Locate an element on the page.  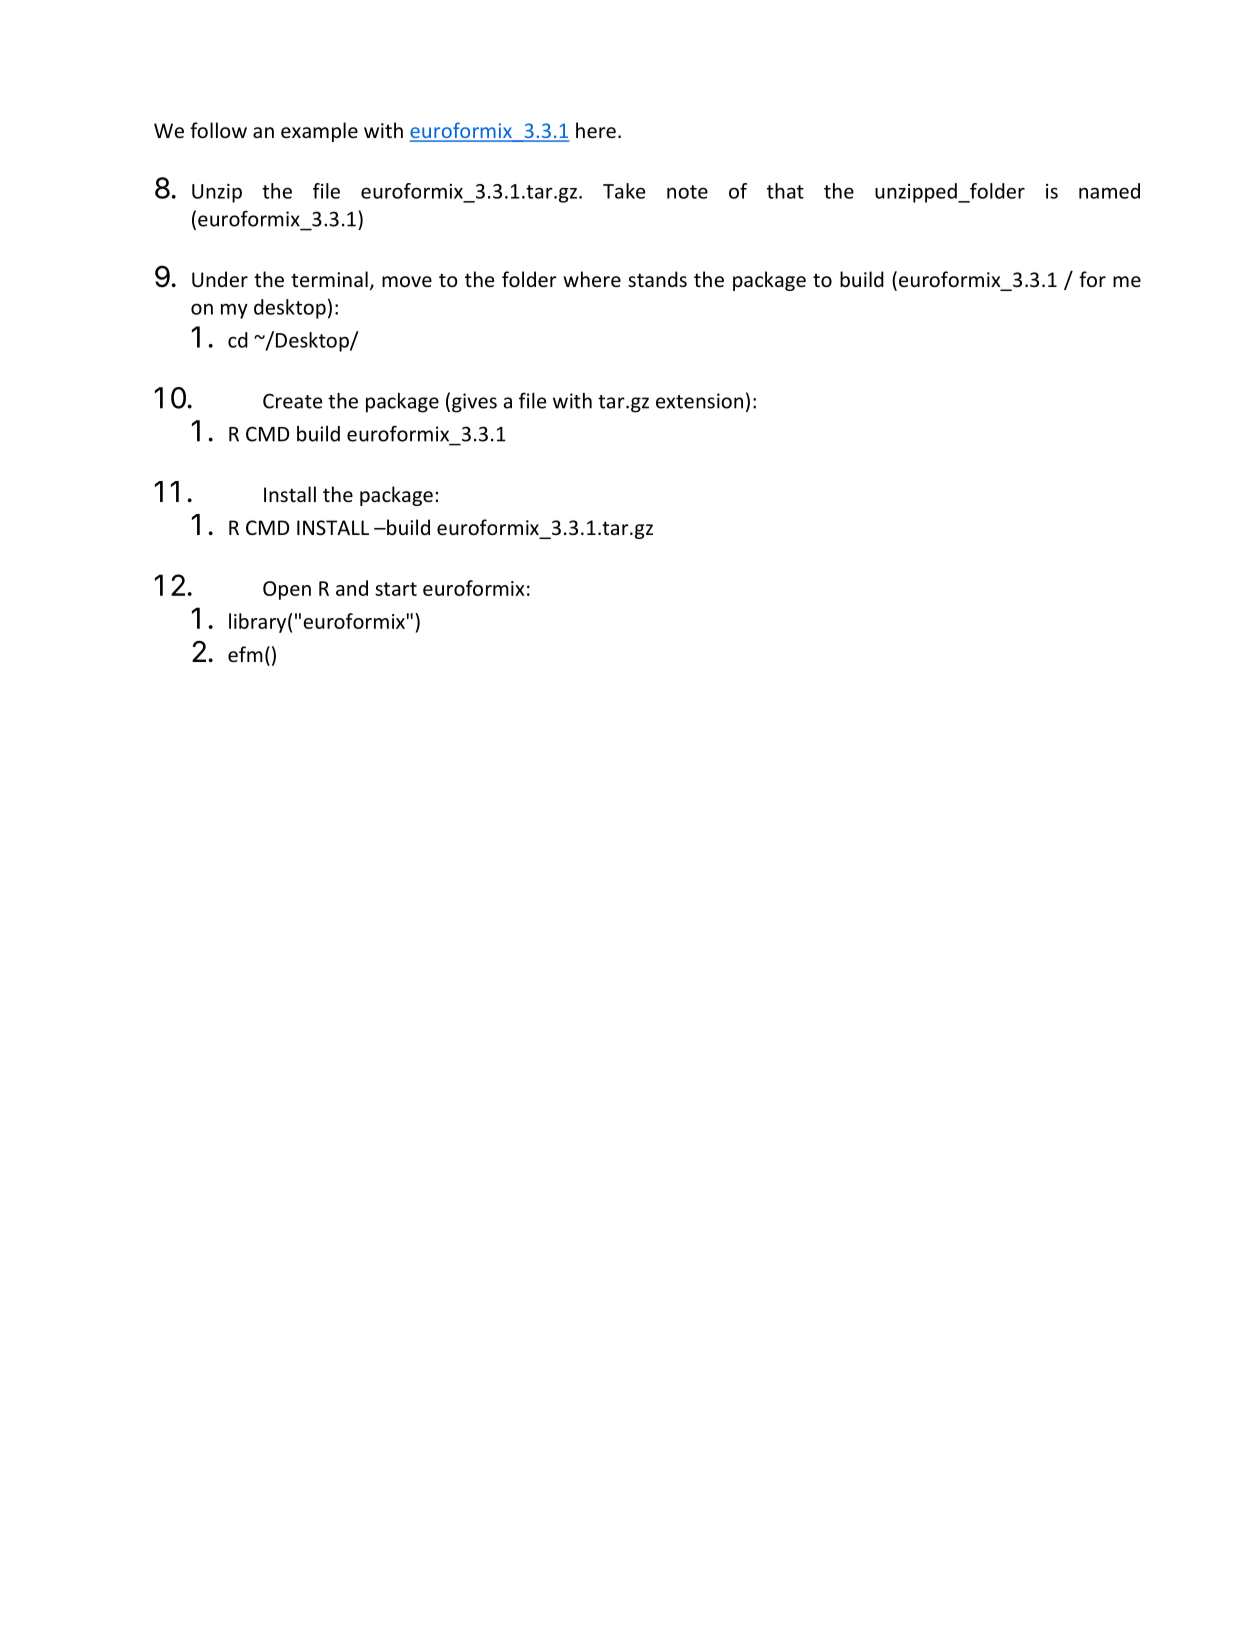
terminal is located at coordinates (329, 279).
